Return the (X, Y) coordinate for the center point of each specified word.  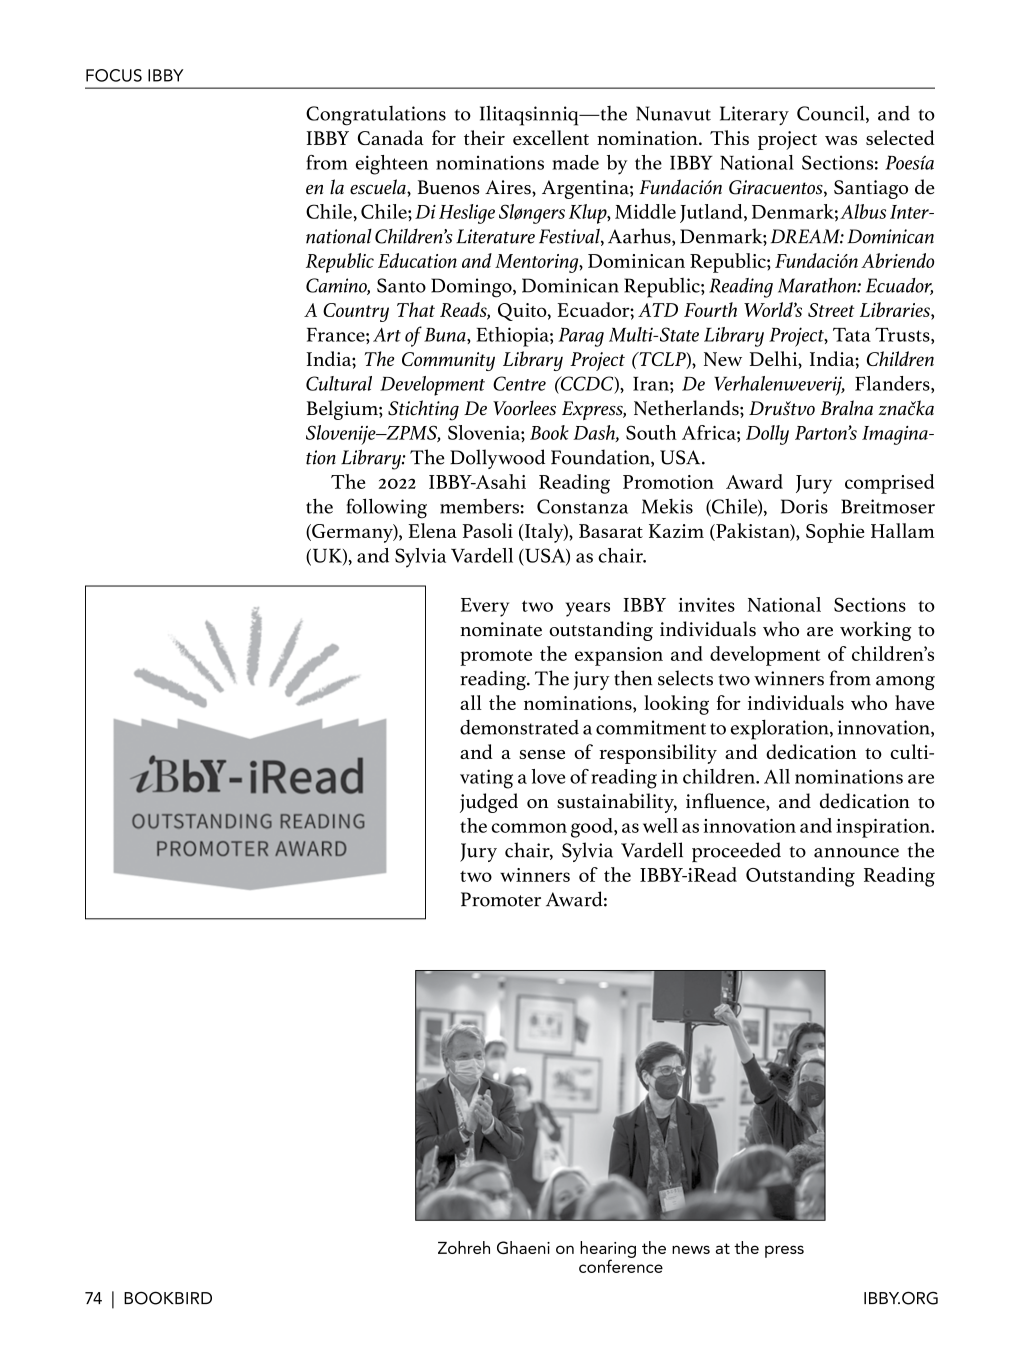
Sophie (835, 533)
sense (542, 754)
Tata (852, 334)
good (593, 828)
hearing (608, 1250)
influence (726, 802)
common (529, 828)
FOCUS (114, 75)
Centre (519, 383)
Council (832, 114)
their (484, 137)
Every (485, 607)
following (387, 508)
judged (489, 803)
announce (856, 853)
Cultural (339, 383)
